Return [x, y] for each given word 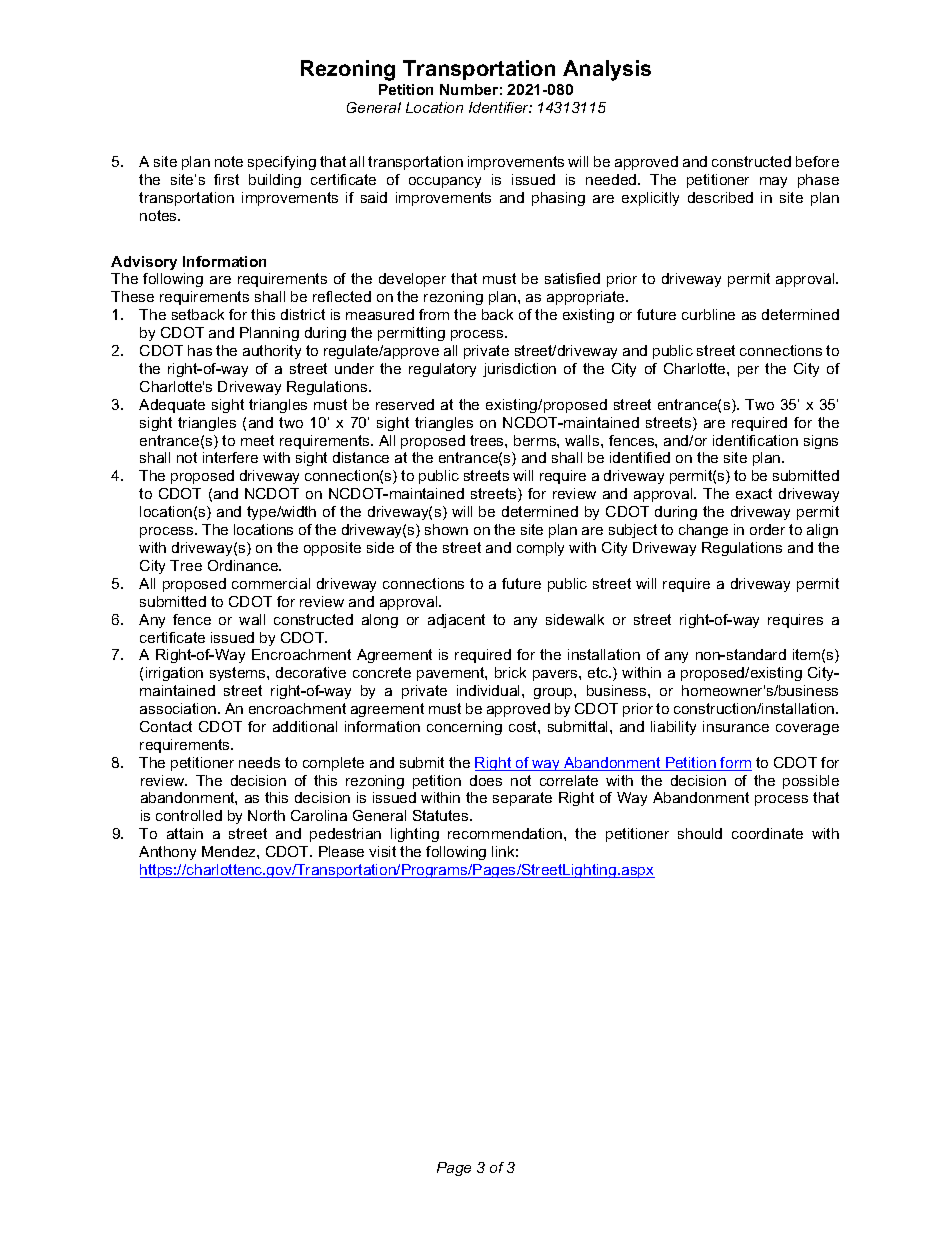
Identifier [500, 107]
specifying [282, 163]
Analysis [607, 70]
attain [185, 833]
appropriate [587, 298]
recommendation [506, 833]
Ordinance [244, 565]
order [767, 529]
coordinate [767, 833]
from [434, 314]
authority [272, 352]
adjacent [456, 621]
